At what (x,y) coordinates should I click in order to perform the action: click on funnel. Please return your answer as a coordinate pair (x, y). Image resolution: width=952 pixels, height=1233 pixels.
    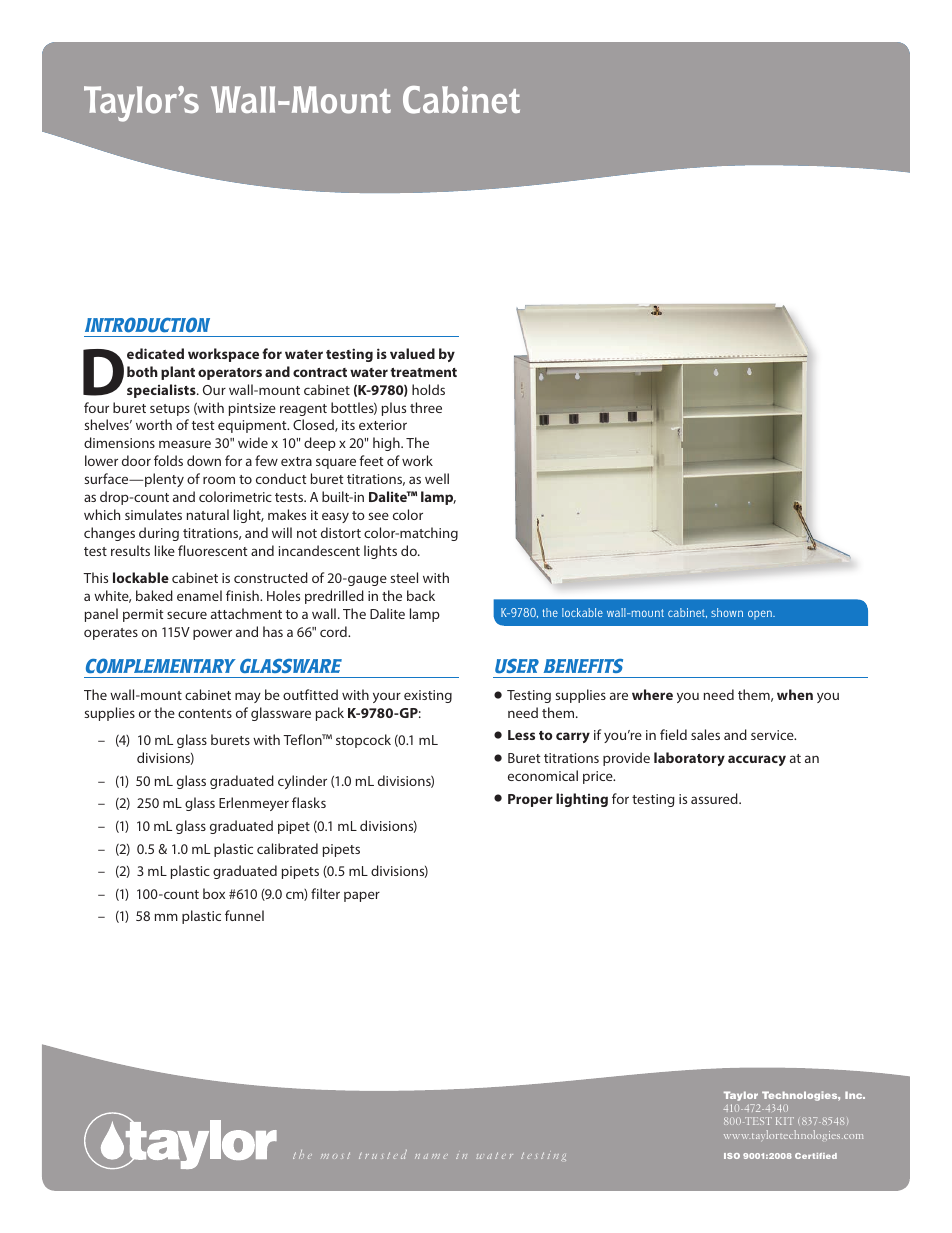
    Looking at the image, I should click on (244, 915).
